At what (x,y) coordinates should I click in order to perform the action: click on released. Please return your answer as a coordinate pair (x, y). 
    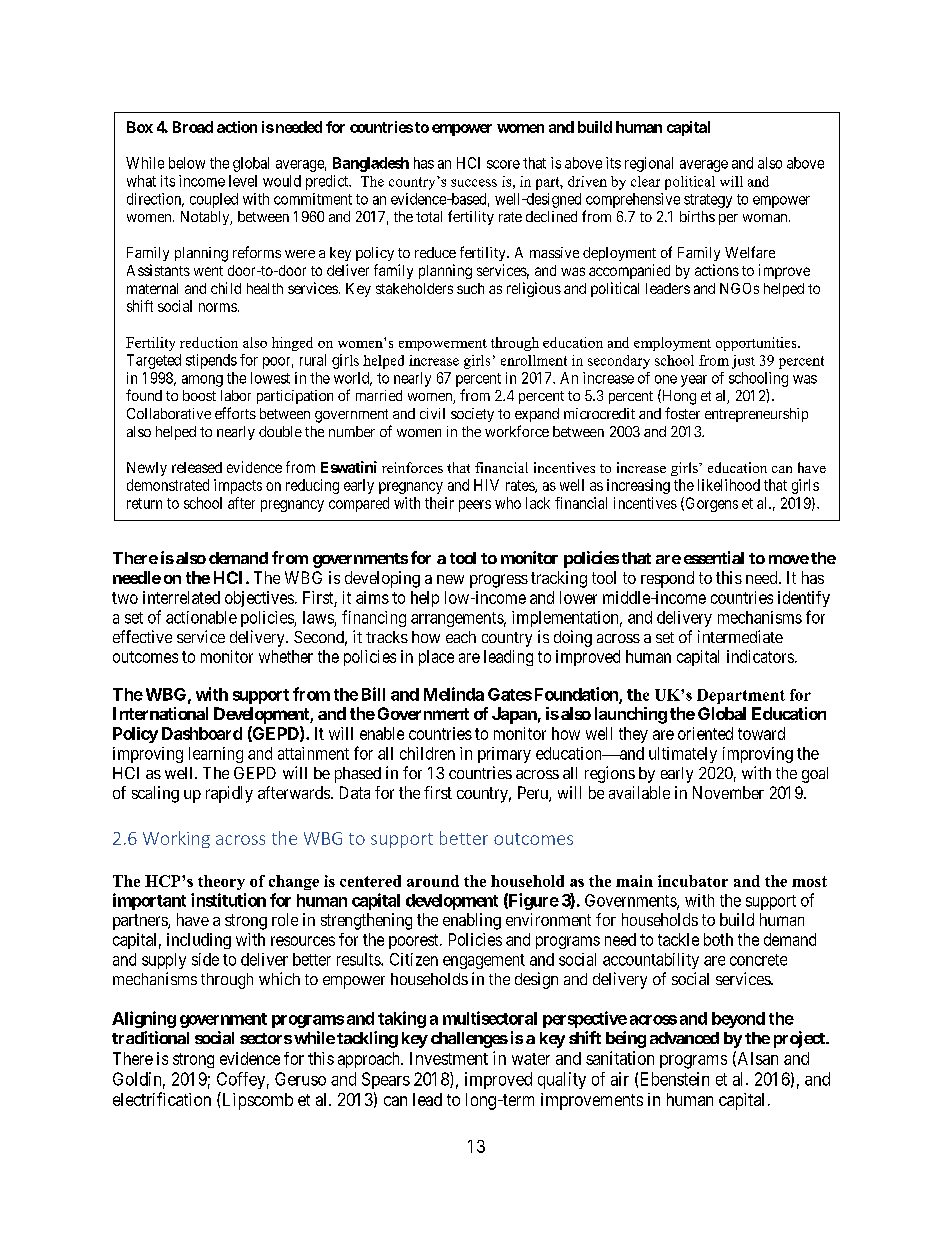
    Looking at the image, I should click on (197, 467).
